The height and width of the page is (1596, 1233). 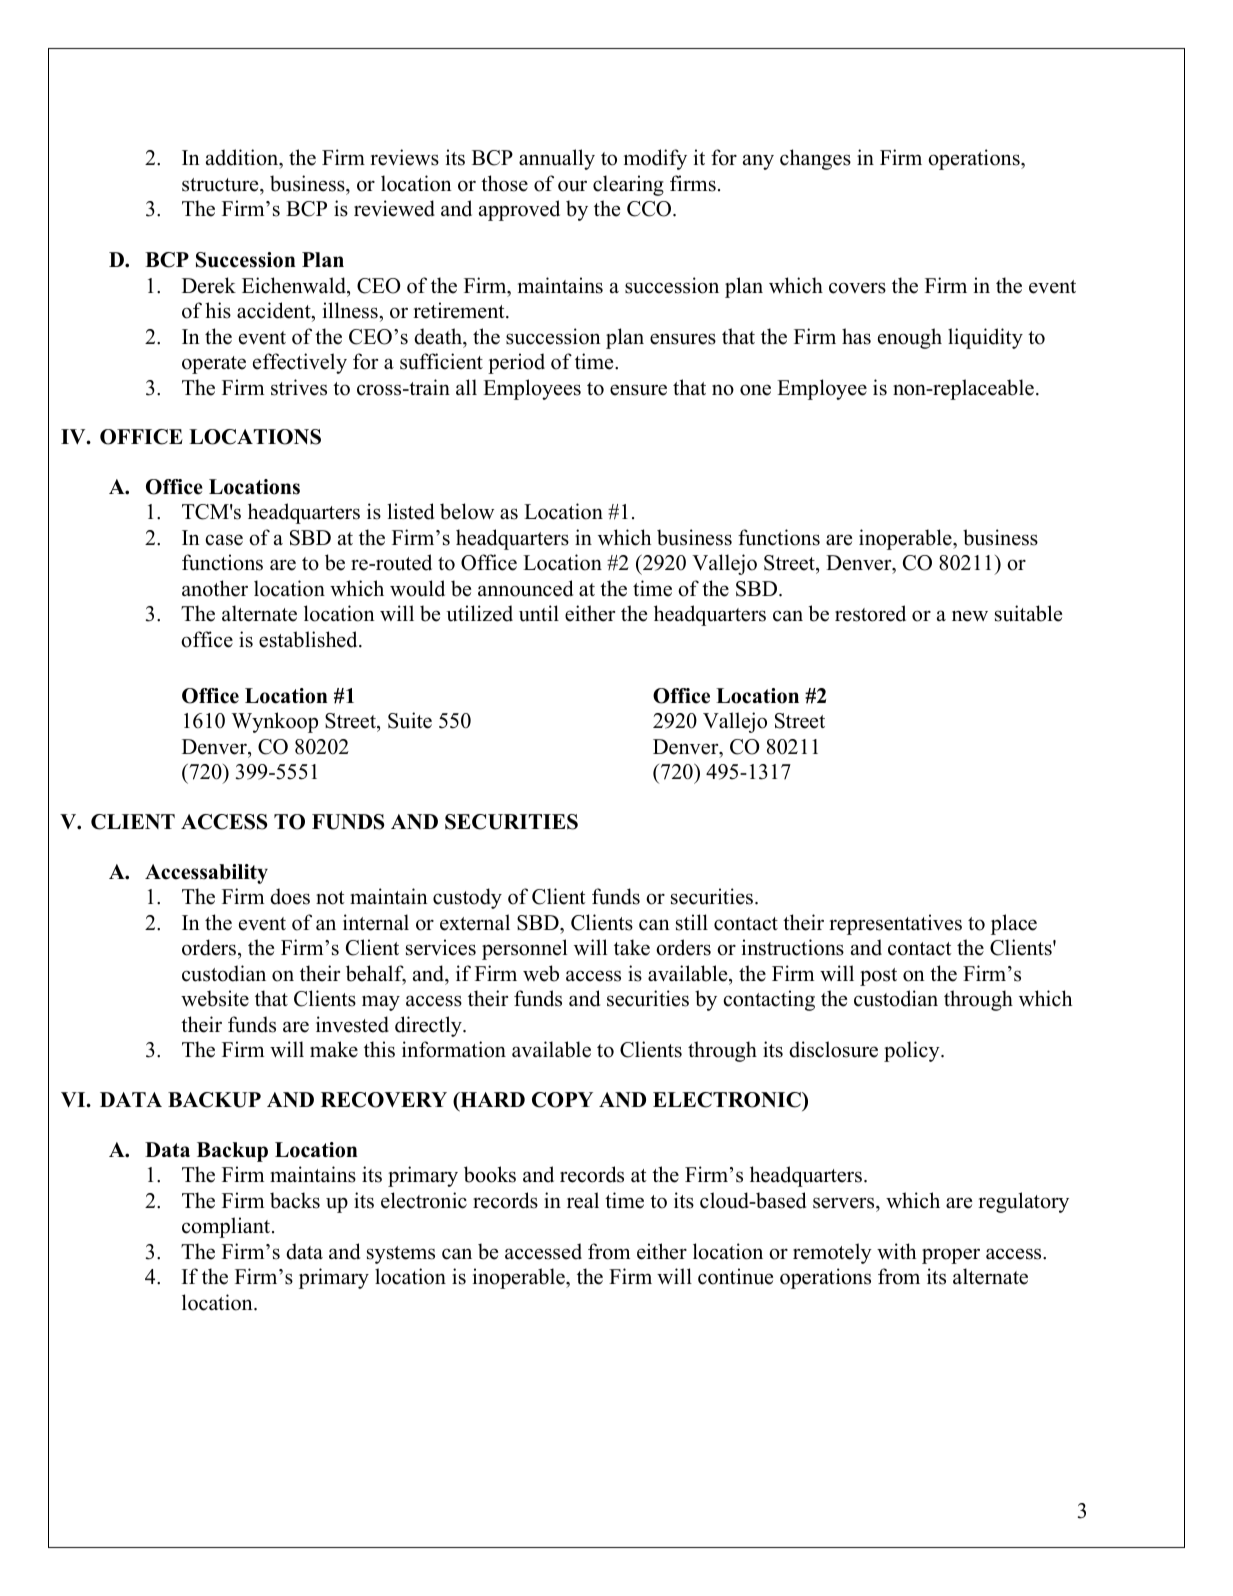 I want to click on announced, so click(x=525, y=588).
